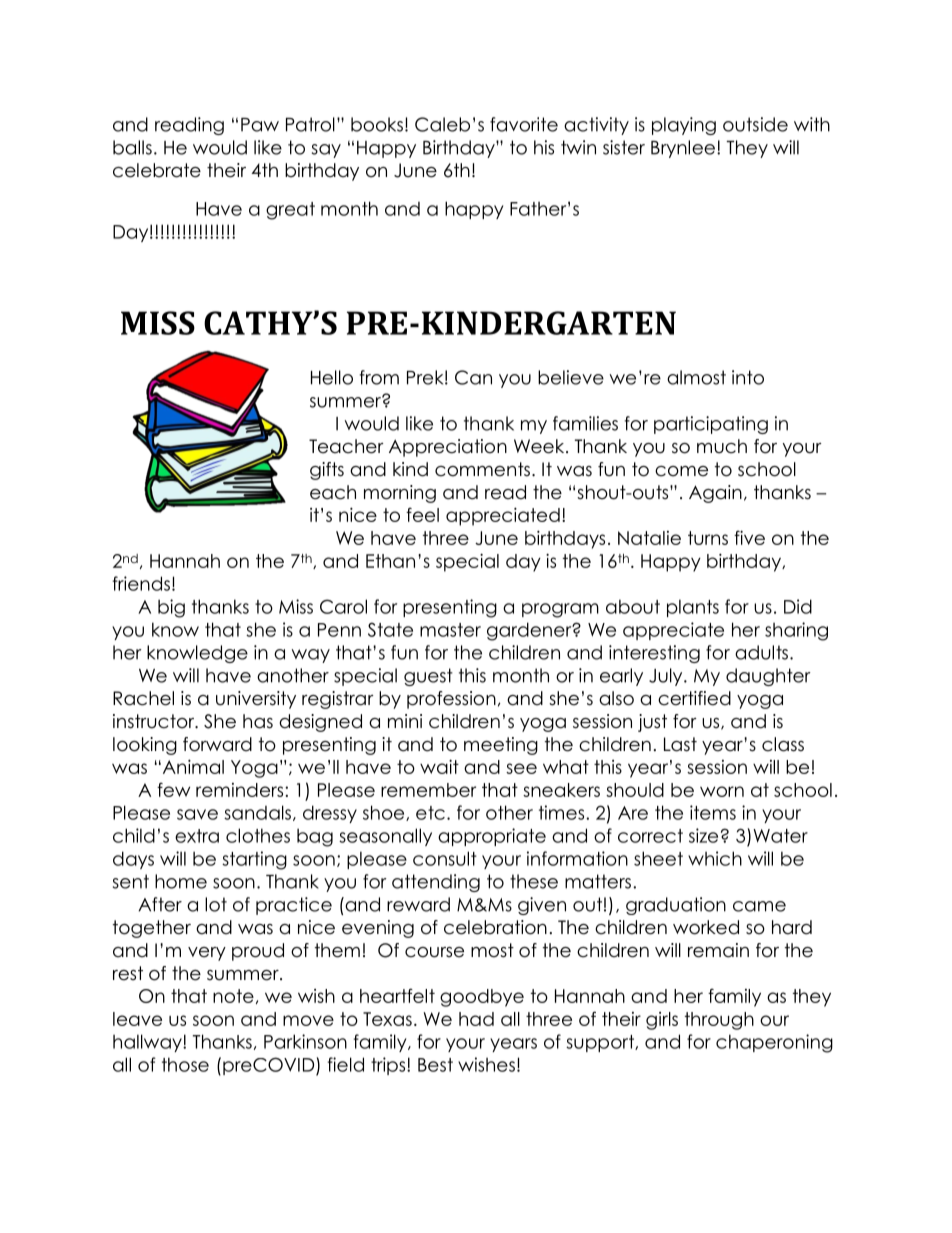 The width and height of the image is (952, 1233). Describe the element at coordinates (185, 1064) in the image. I see `those` at that location.
